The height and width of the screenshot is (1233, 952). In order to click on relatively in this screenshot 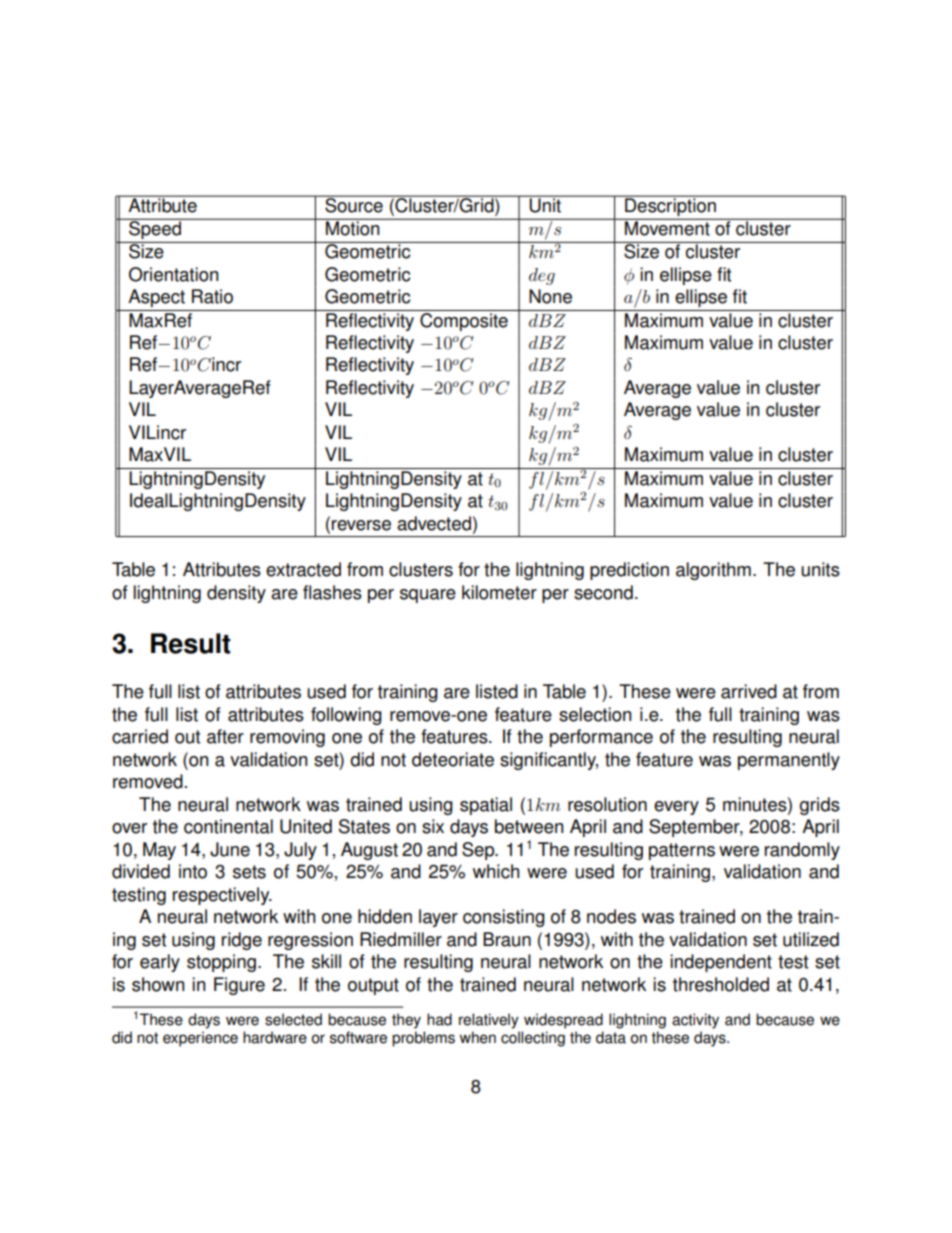, I will do `click(489, 1021)`.
